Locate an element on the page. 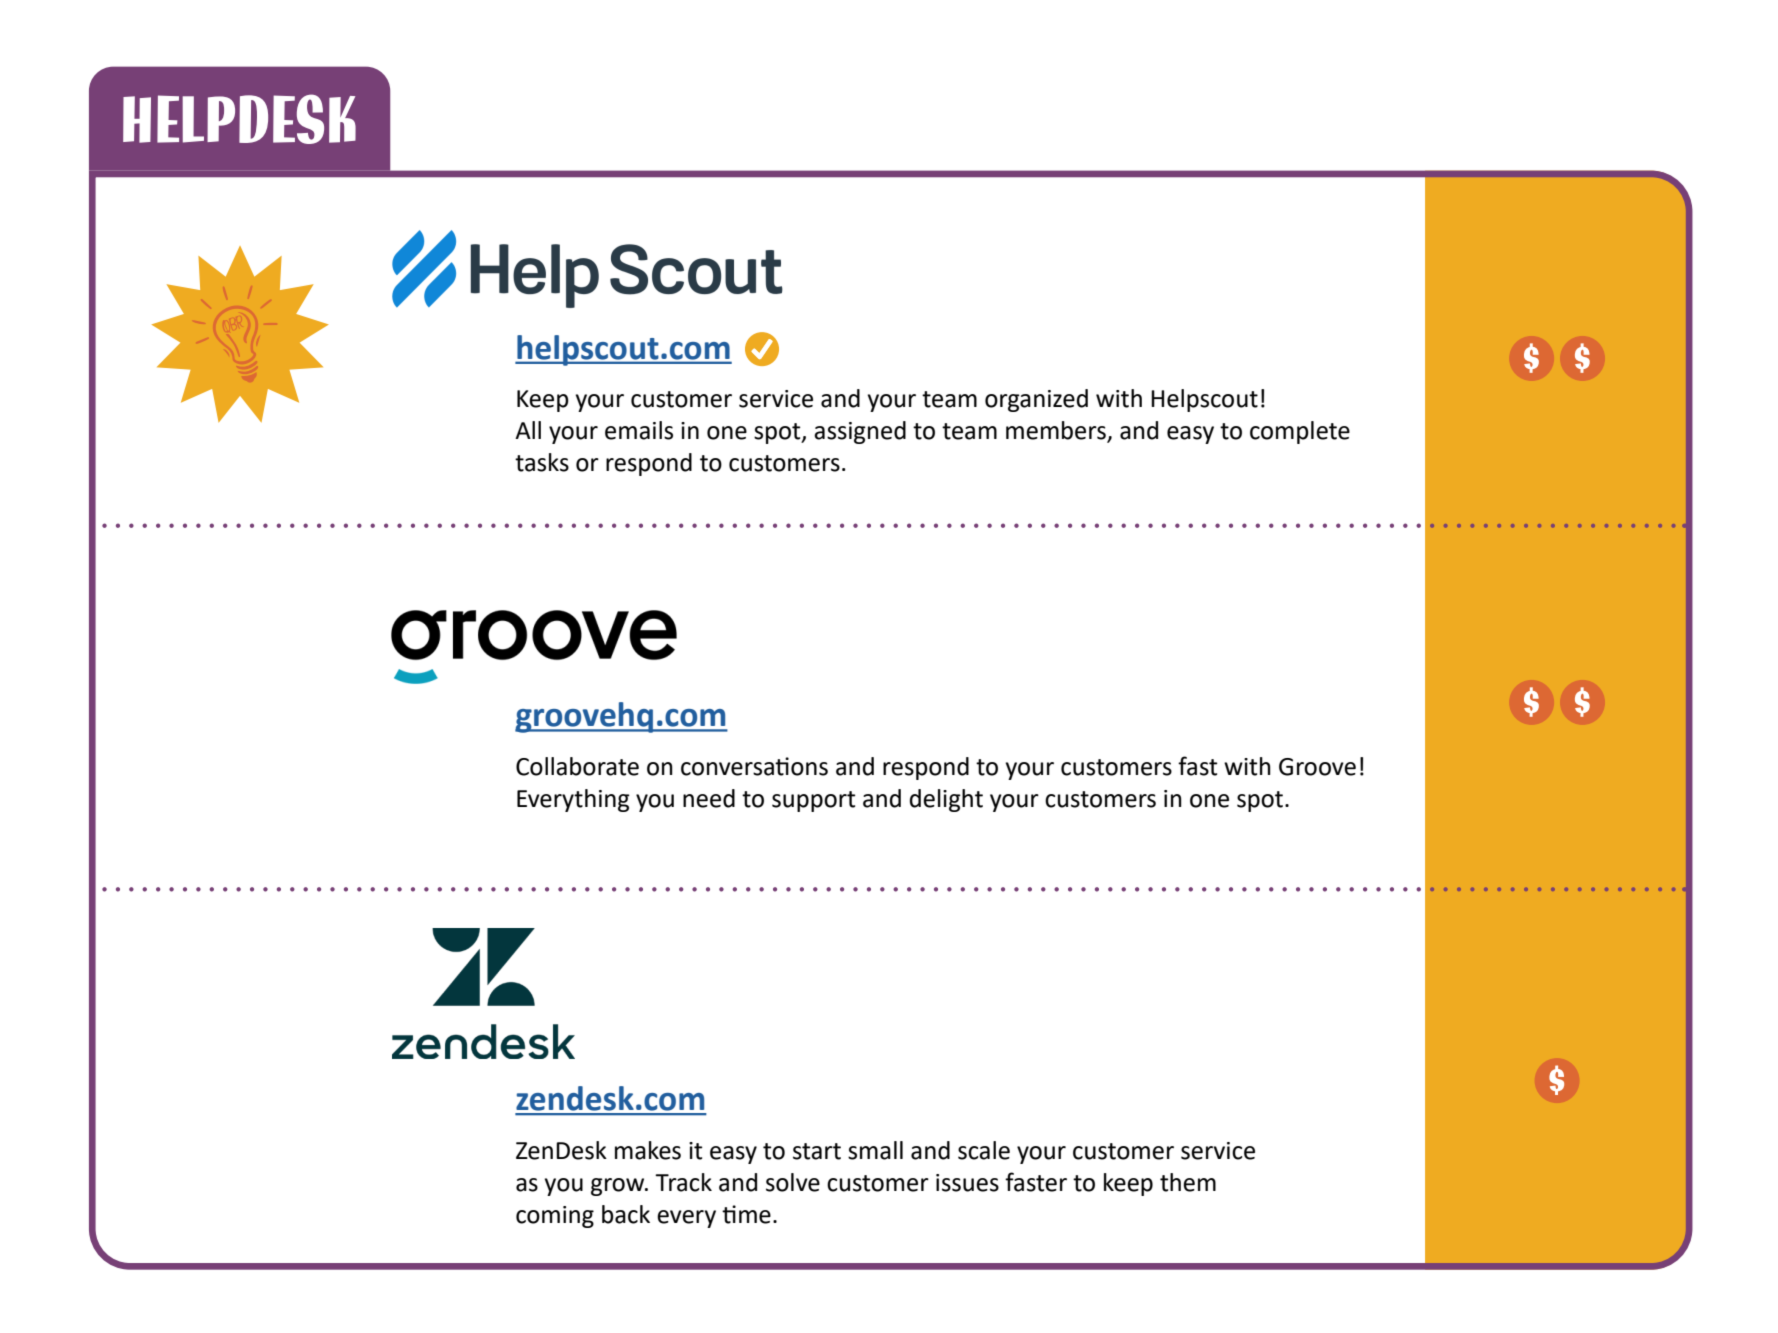 The height and width of the page is (1333, 1778). coming is located at coordinates (555, 1217).
